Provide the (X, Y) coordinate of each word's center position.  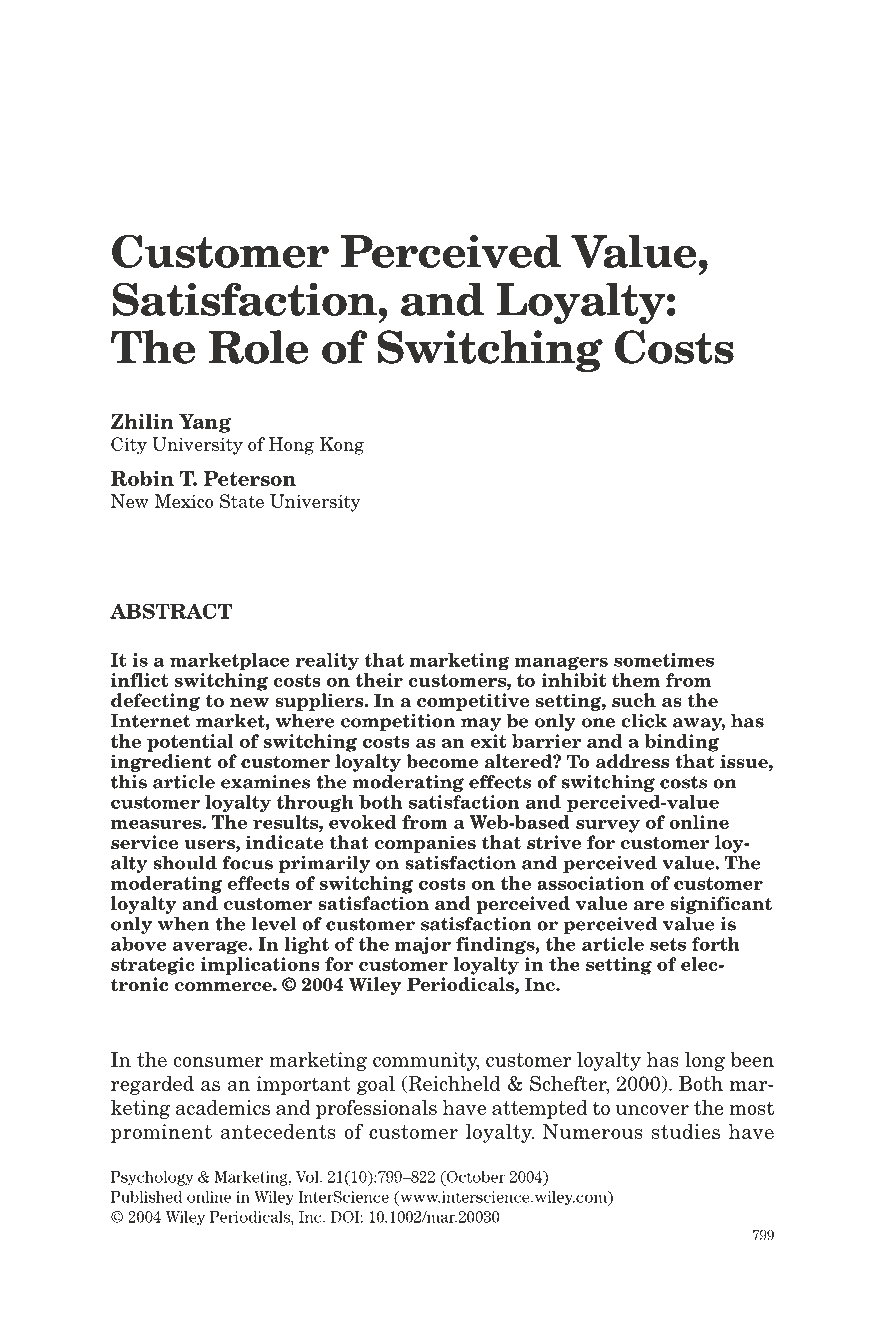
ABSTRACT (171, 611)
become (442, 761)
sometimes (664, 660)
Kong (342, 446)
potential (190, 743)
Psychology (152, 1178)
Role (258, 347)
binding (681, 743)
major (423, 946)
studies (686, 1131)
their (379, 680)
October (474, 1178)
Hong (291, 446)
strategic (153, 966)
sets (668, 944)
